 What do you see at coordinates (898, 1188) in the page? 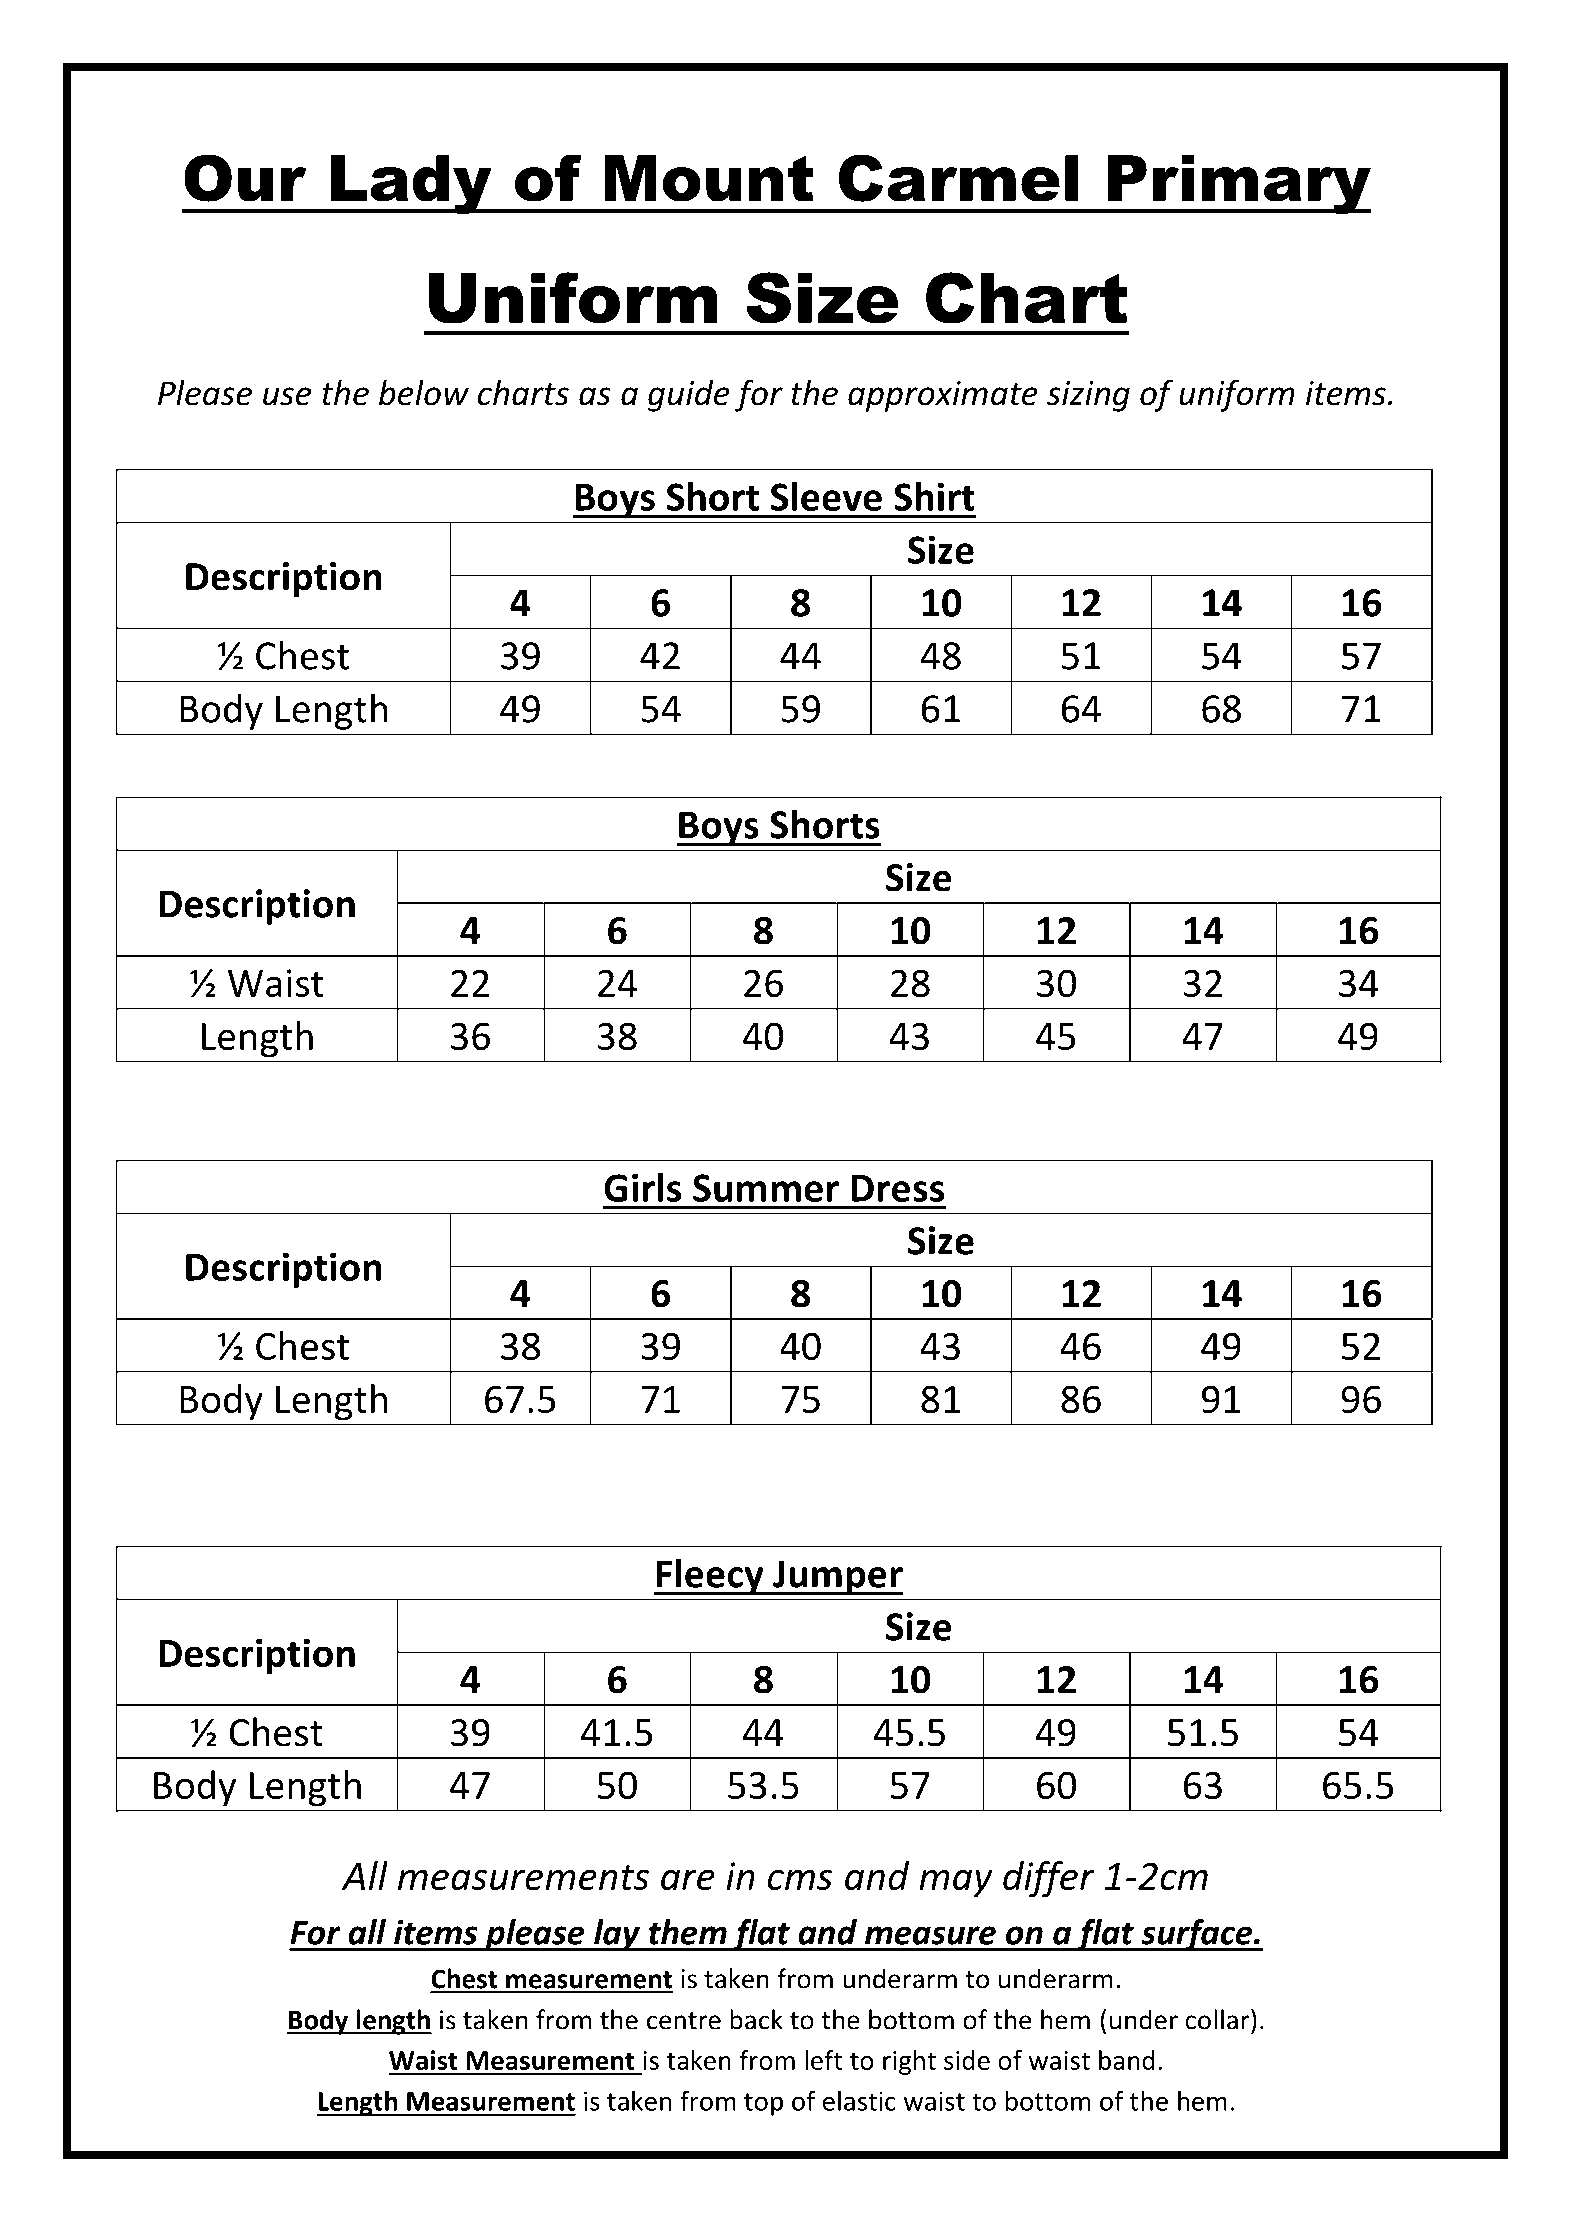
I see `Dress` at bounding box center [898, 1188].
